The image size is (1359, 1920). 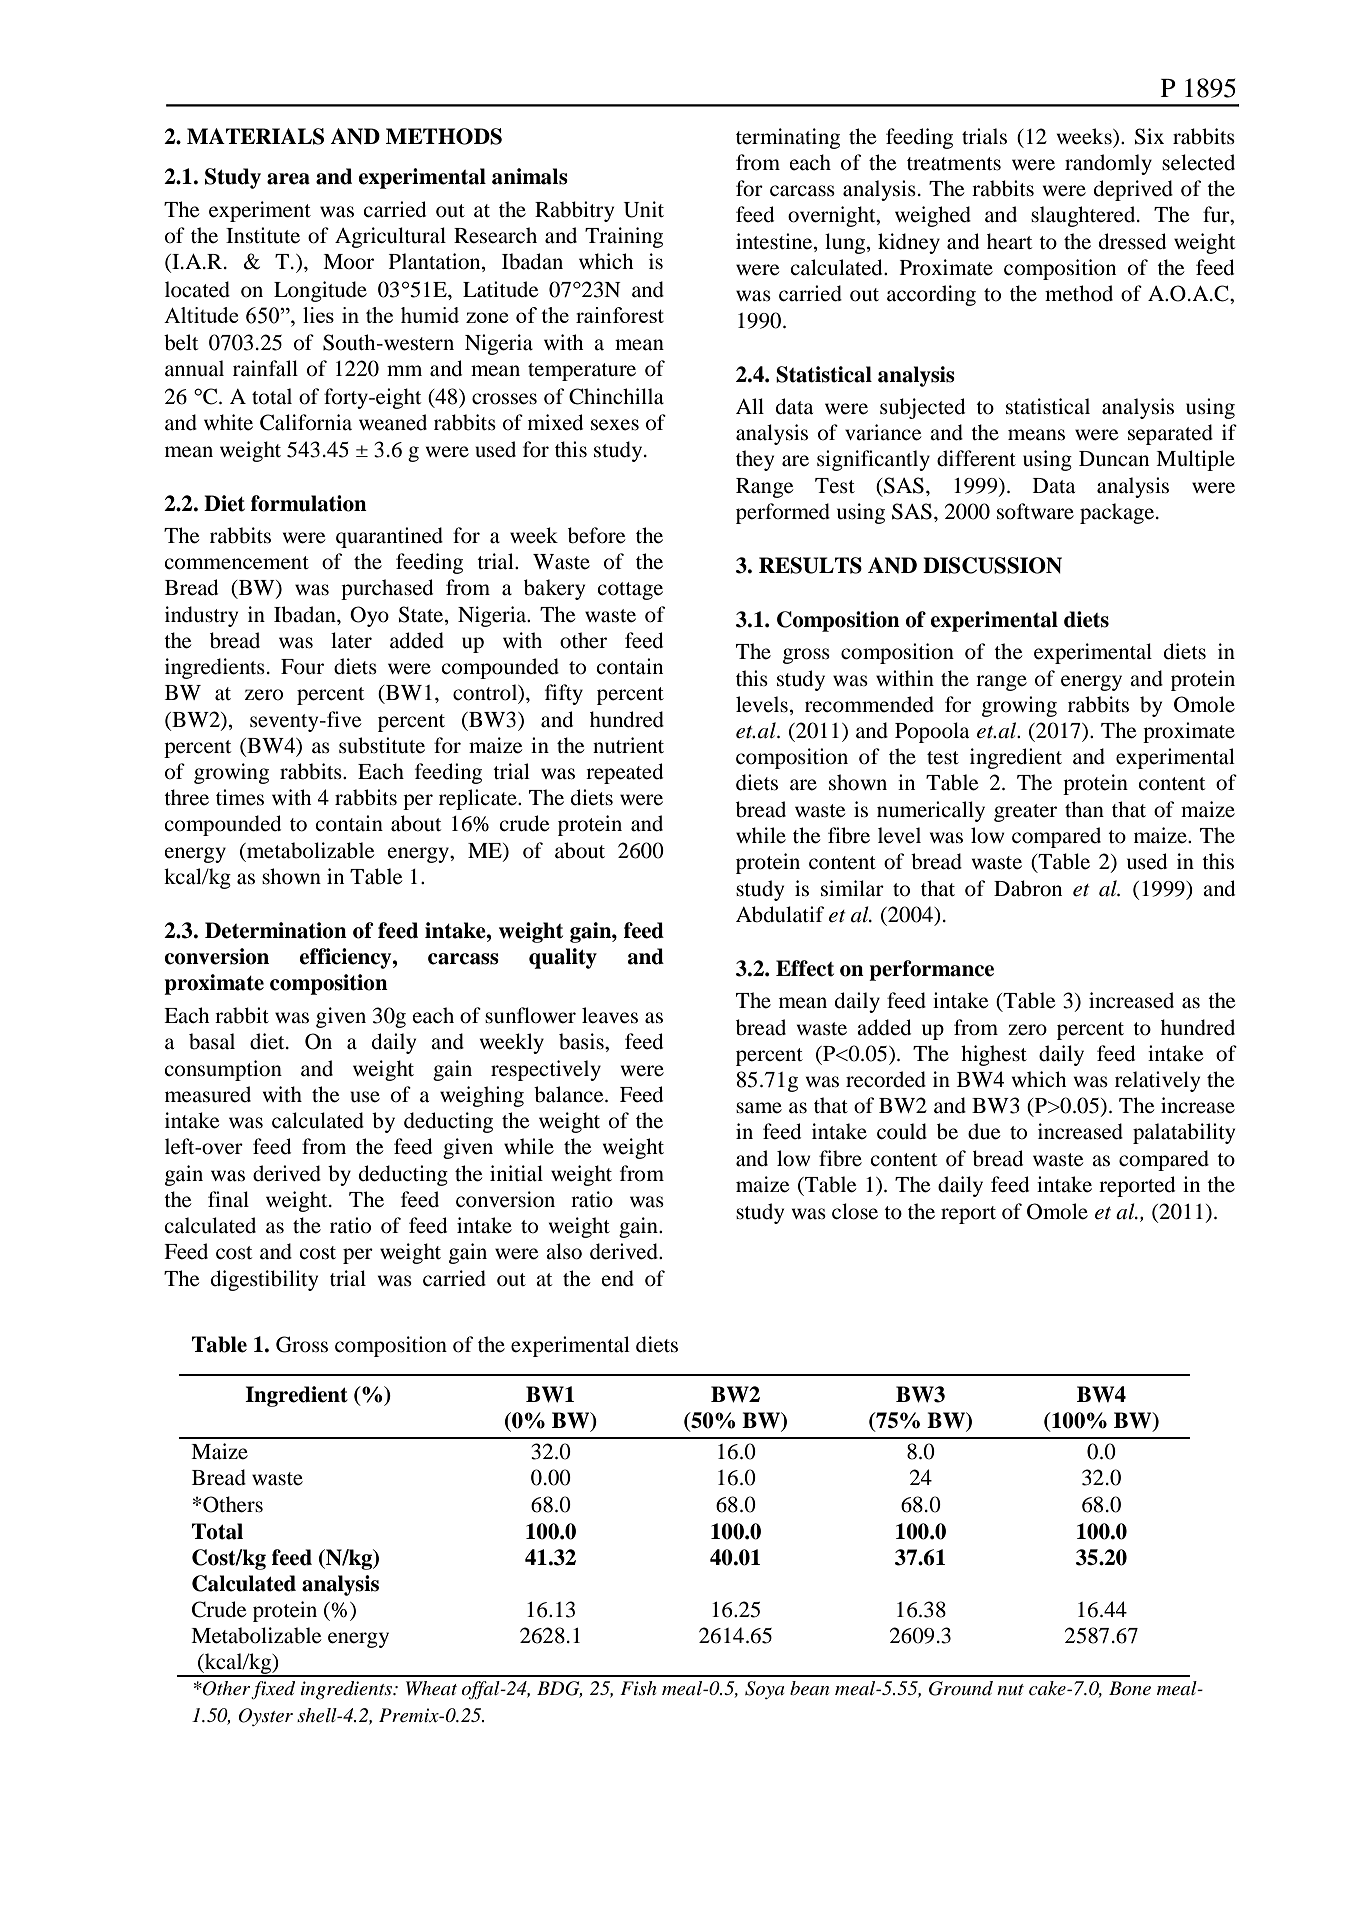 What do you see at coordinates (1108, 164) in the document?
I see `randomly` at bounding box center [1108, 164].
